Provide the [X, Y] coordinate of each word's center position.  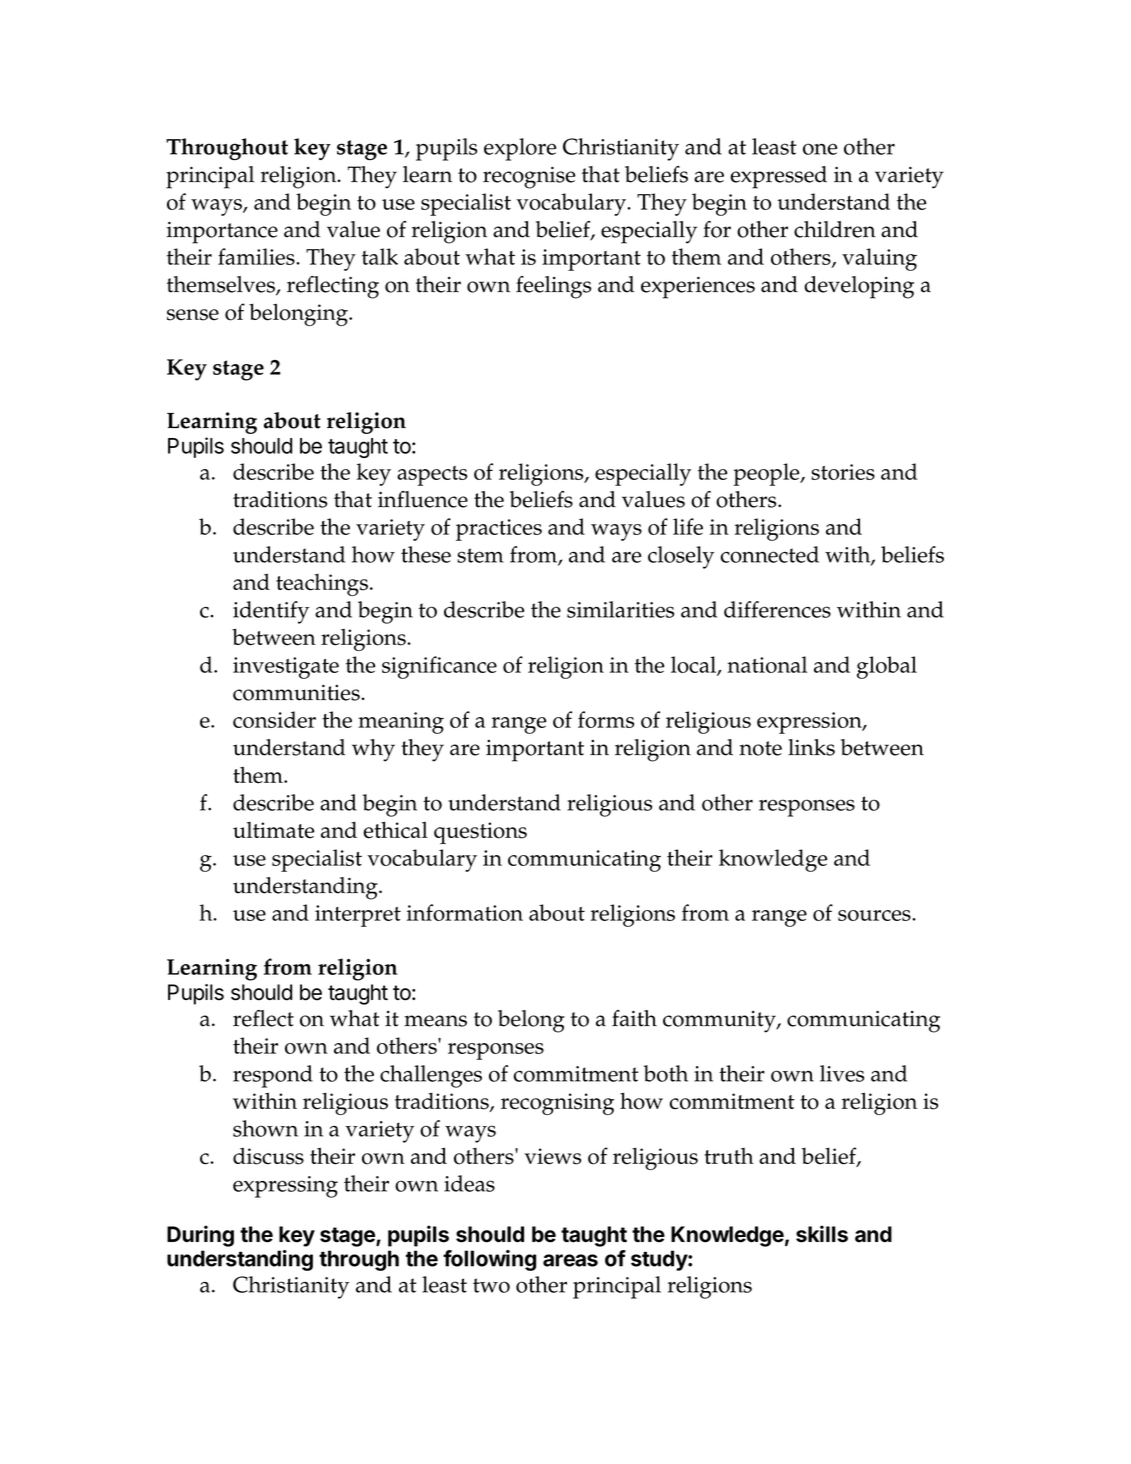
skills [822, 1234]
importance [222, 233]
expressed [779, 177]
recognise [529, 178]
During [200, 1236]
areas [570, 1260]
